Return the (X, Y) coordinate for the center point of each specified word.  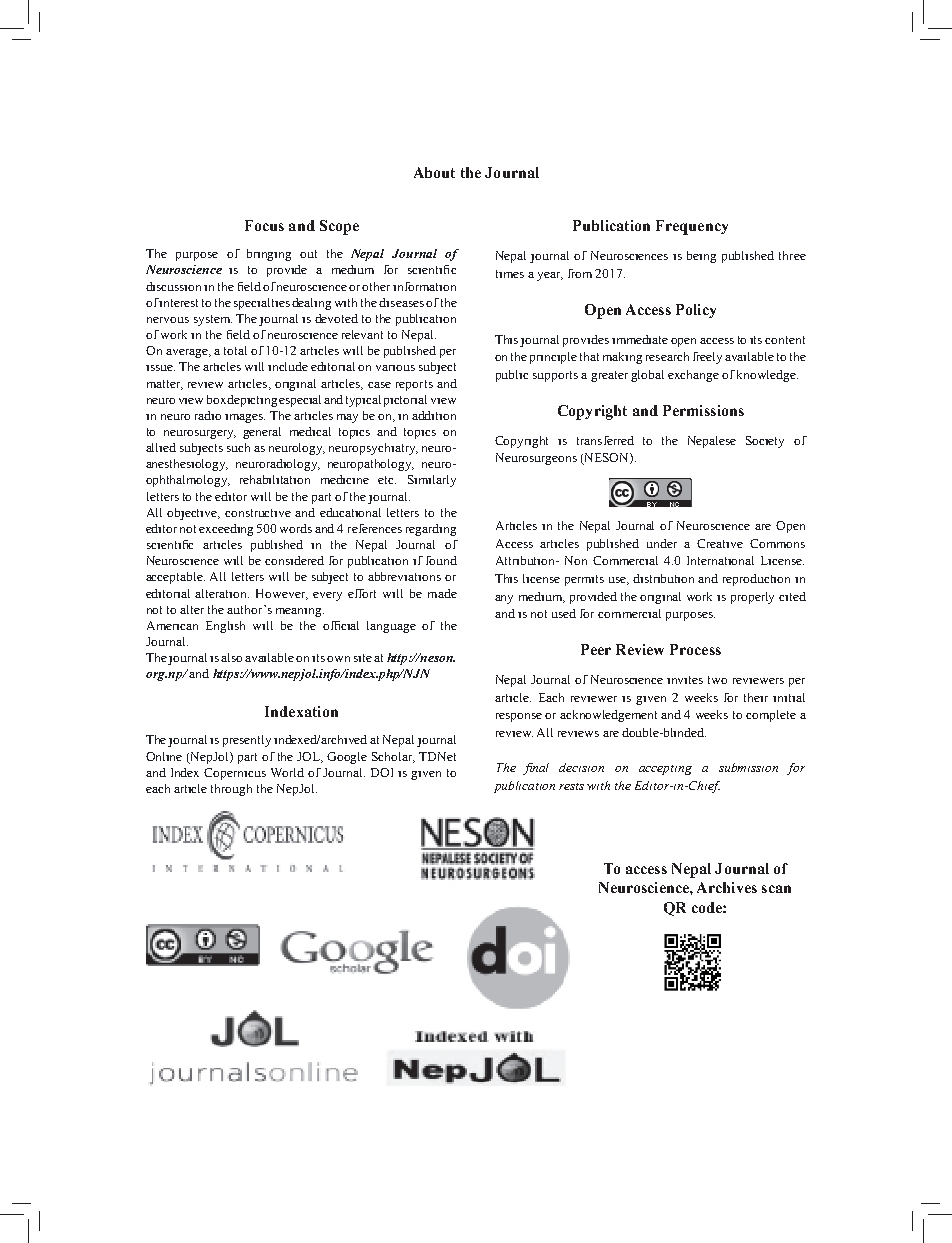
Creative (720, 543)
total (235, 350)
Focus (264, 225)
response (519, 717)
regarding (431, 530)
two (717, 680)
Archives (727, 887)
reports (414, 385)
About (434, 172)
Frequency (692, 227)
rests (571, 786)
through (231, 790)
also (231, 657)
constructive (258, 513)
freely (707, 358)
